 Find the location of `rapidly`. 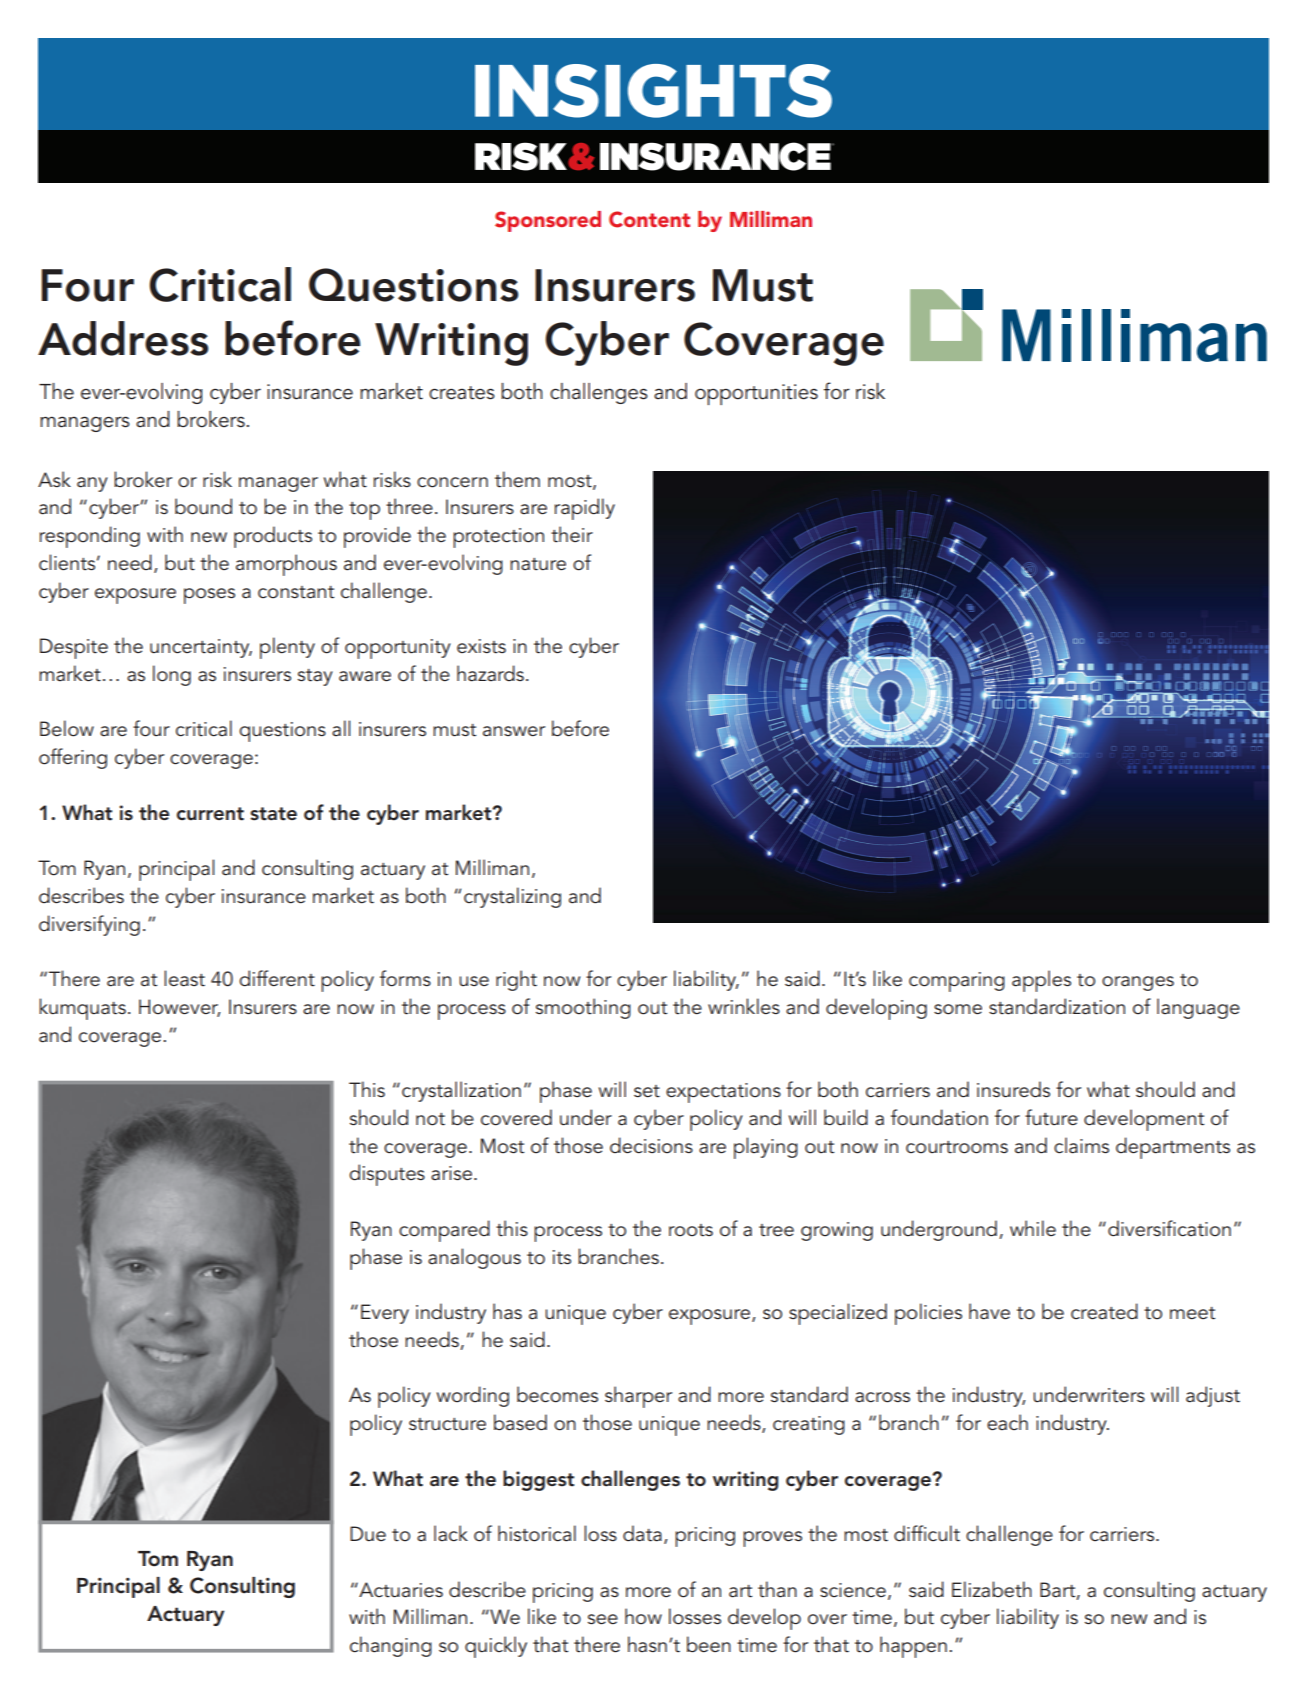

rapidly is located at coordinates (584, 509).
